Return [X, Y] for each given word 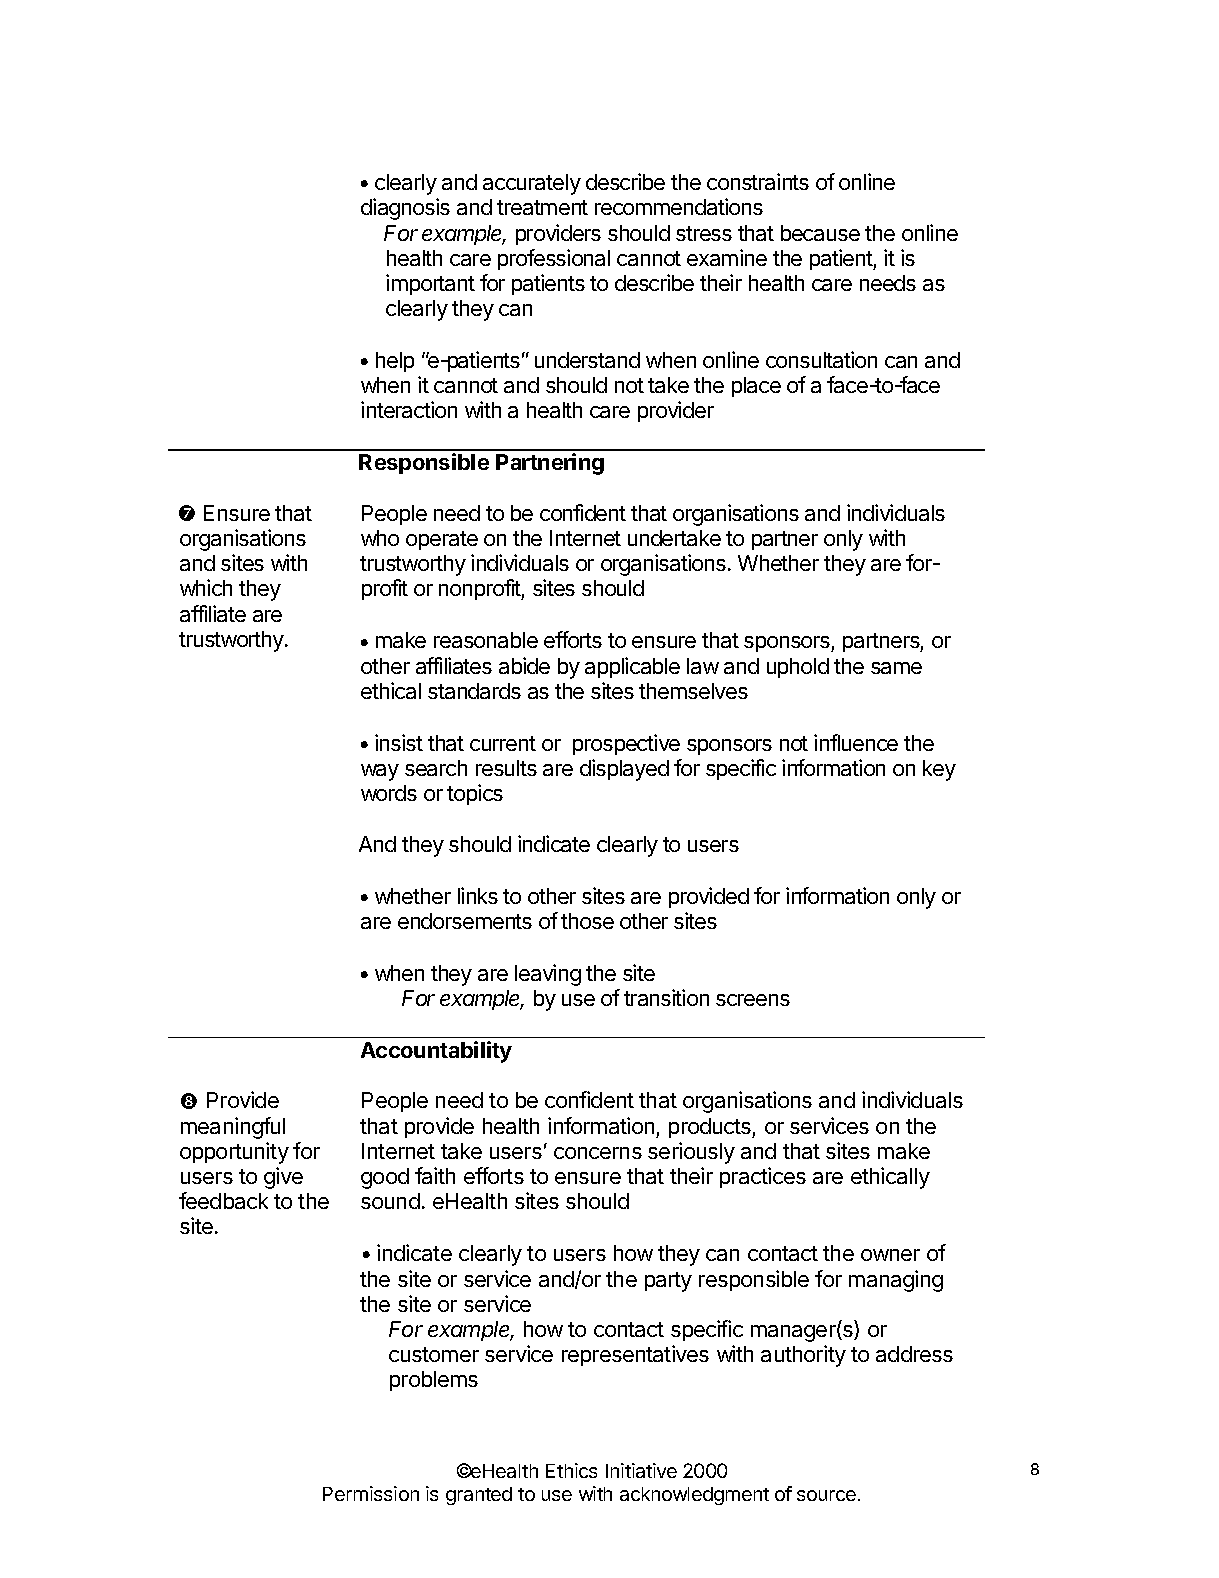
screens [753, 1000]
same [896, 668]
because [820, 233]
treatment [542, 207]
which [206, 587]
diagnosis [405, 209]
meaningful [233, 1128]
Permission [371, 1493]
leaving [548, 975]
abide [524, 665]
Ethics [571, 1470]
